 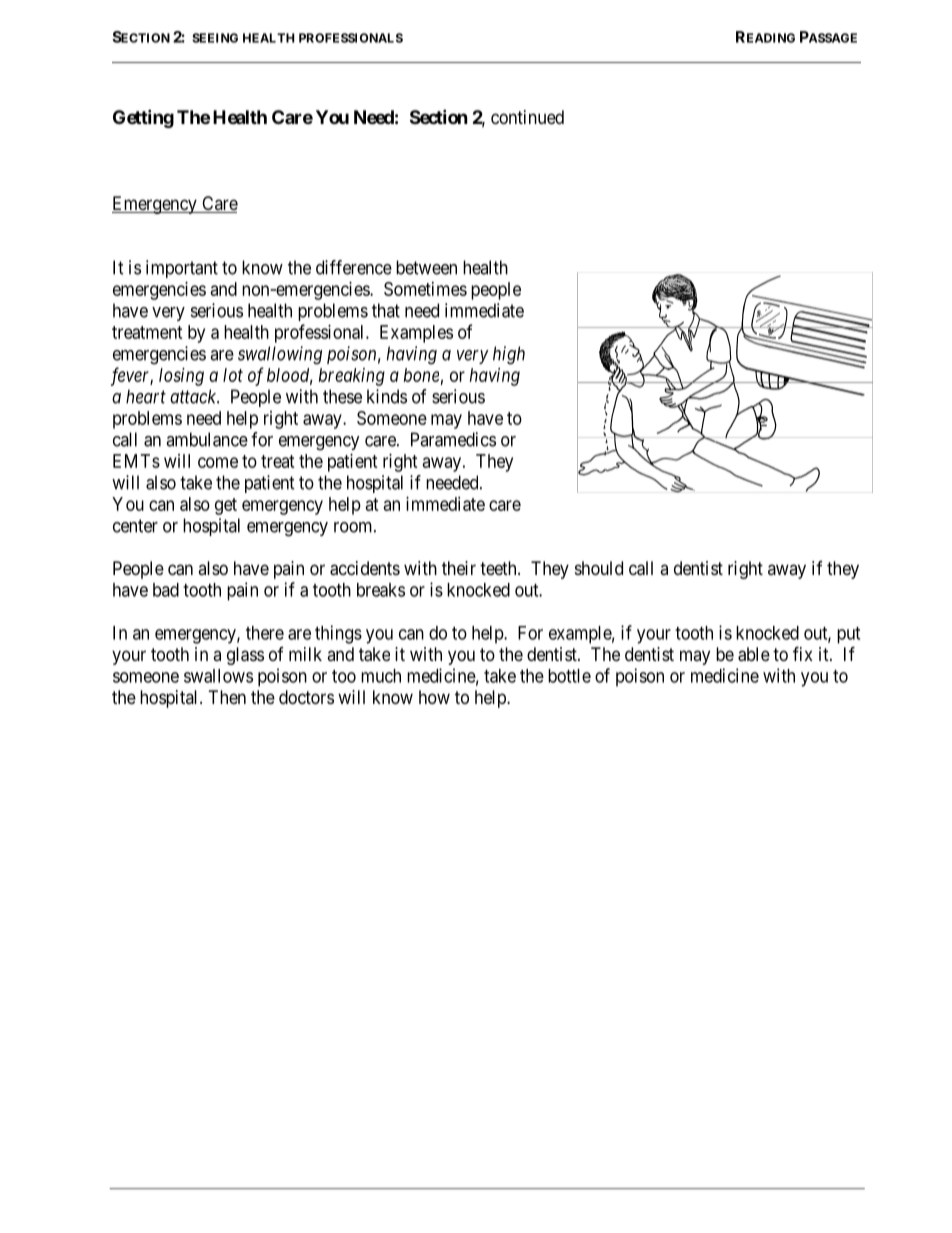 What do you see at coordinates (135, 526) in the image?
I see `center` at bounding box center [135, 526].
